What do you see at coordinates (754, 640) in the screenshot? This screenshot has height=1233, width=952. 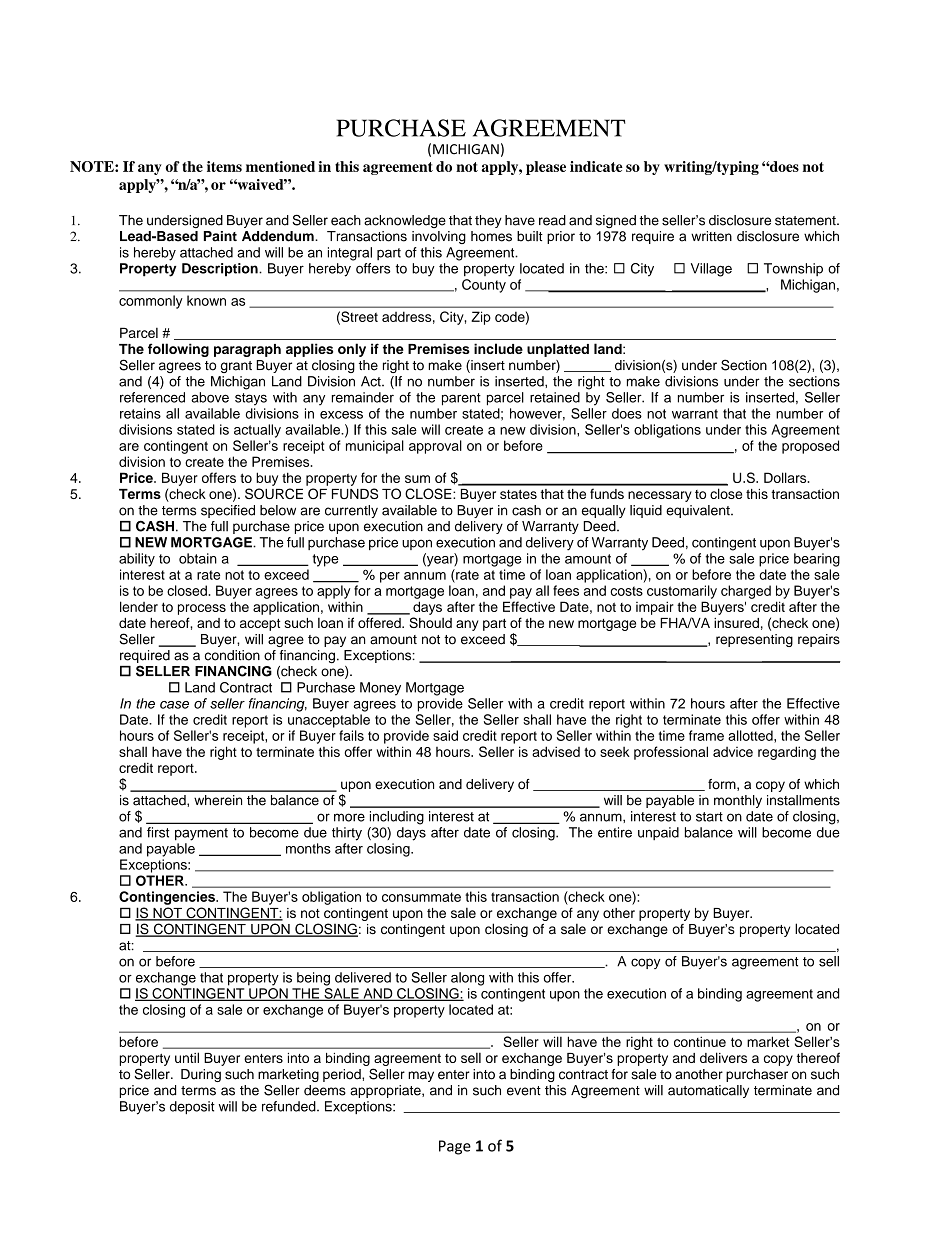 I see `representing` at bounding box center [754, 640].
